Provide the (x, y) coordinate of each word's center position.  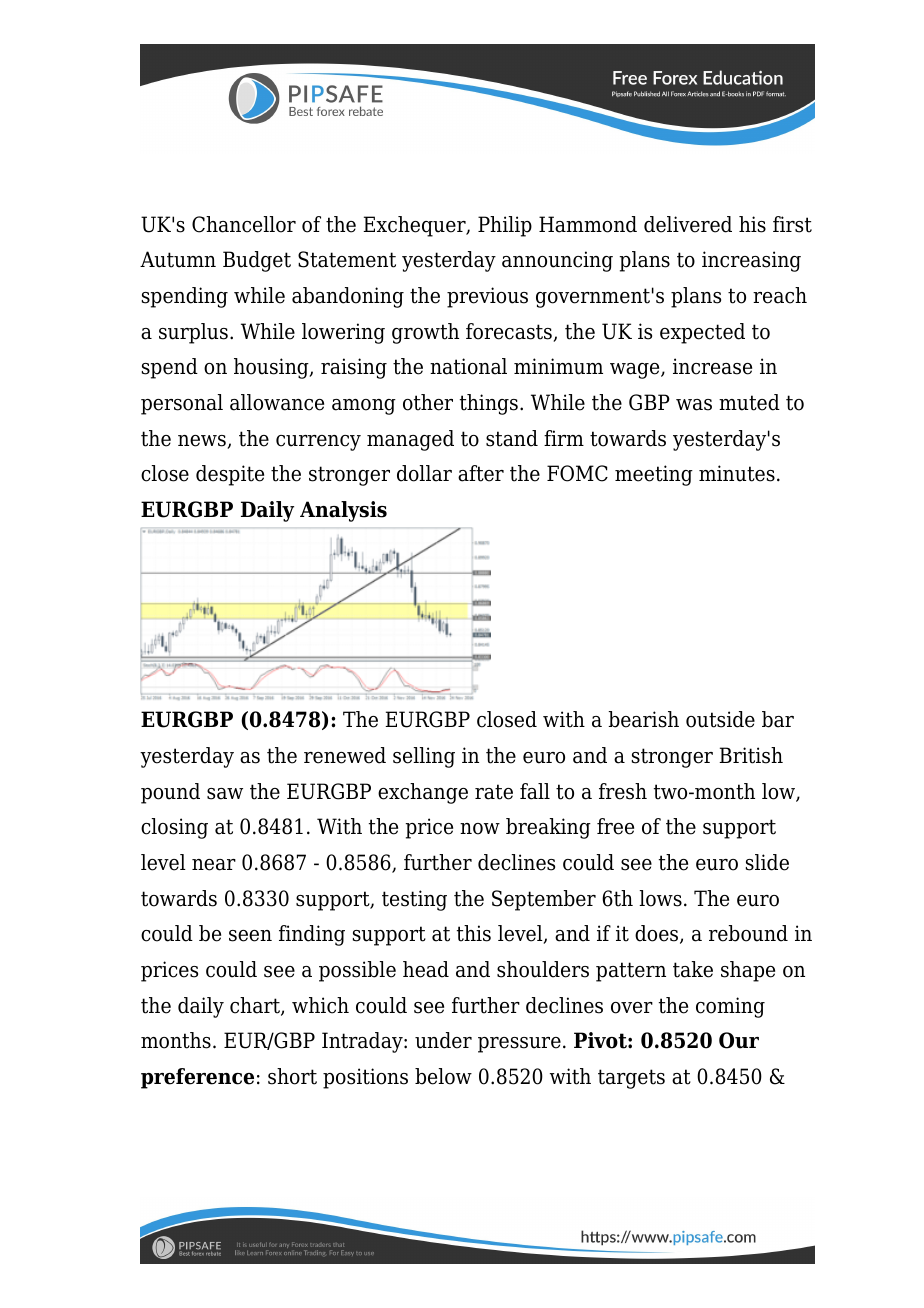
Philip (505, 226)
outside (720, 719)
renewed (345, 755)
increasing (751, 261)
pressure (519, 1045)
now (480, 829)
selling (424, 757)
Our (739, 1040)
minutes (737, 473)
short (292, 1076)
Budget (257, 261)
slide (767, 862)
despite (230, 475)
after (481, 473)
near (214, 865)
